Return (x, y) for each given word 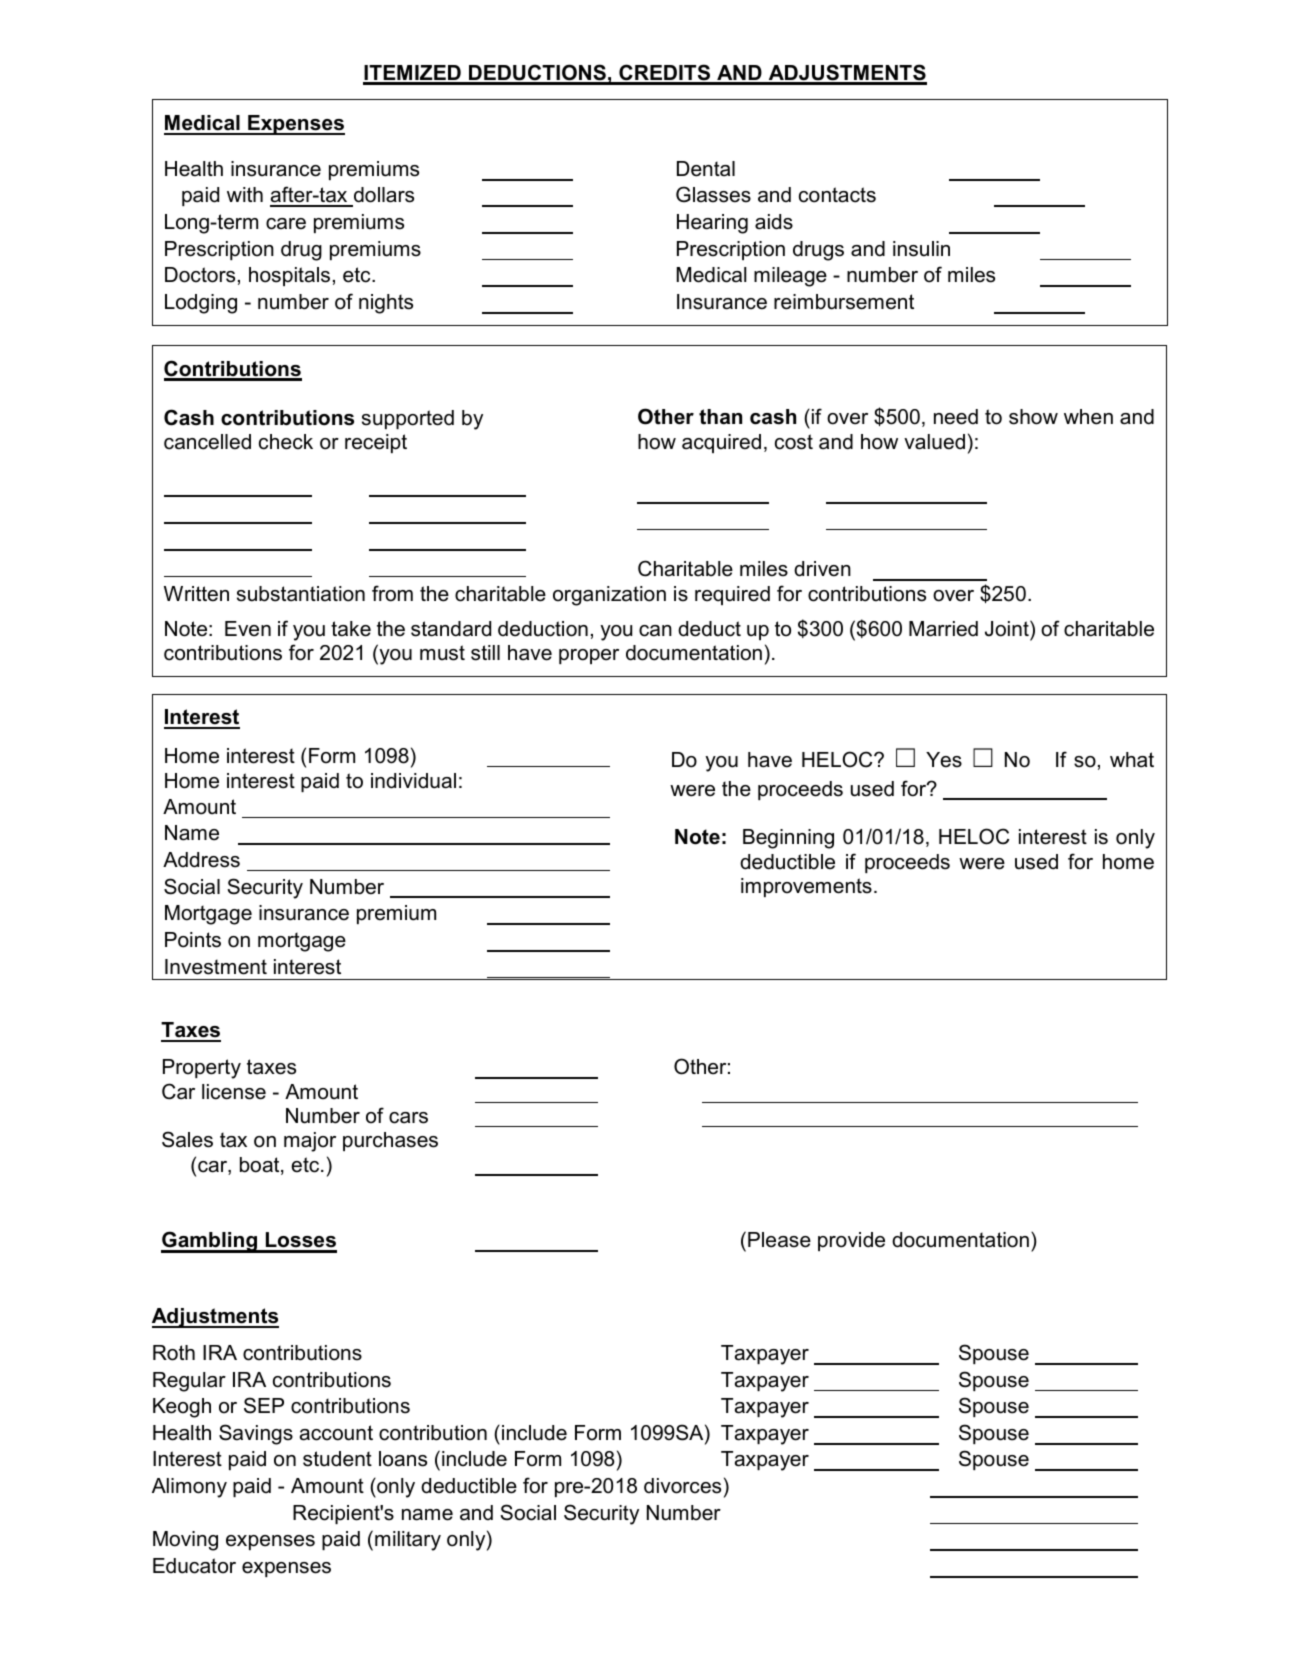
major (310, 1142)
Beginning (788, 839)
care (286, 224)
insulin (921, 249)
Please (779, 1240)
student (337, 1459)
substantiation (301, 594)
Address (201, 860)
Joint (1008, 628)
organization (609, 596)
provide (851, 1241)
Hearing (712, 224)
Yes (944, 760)
